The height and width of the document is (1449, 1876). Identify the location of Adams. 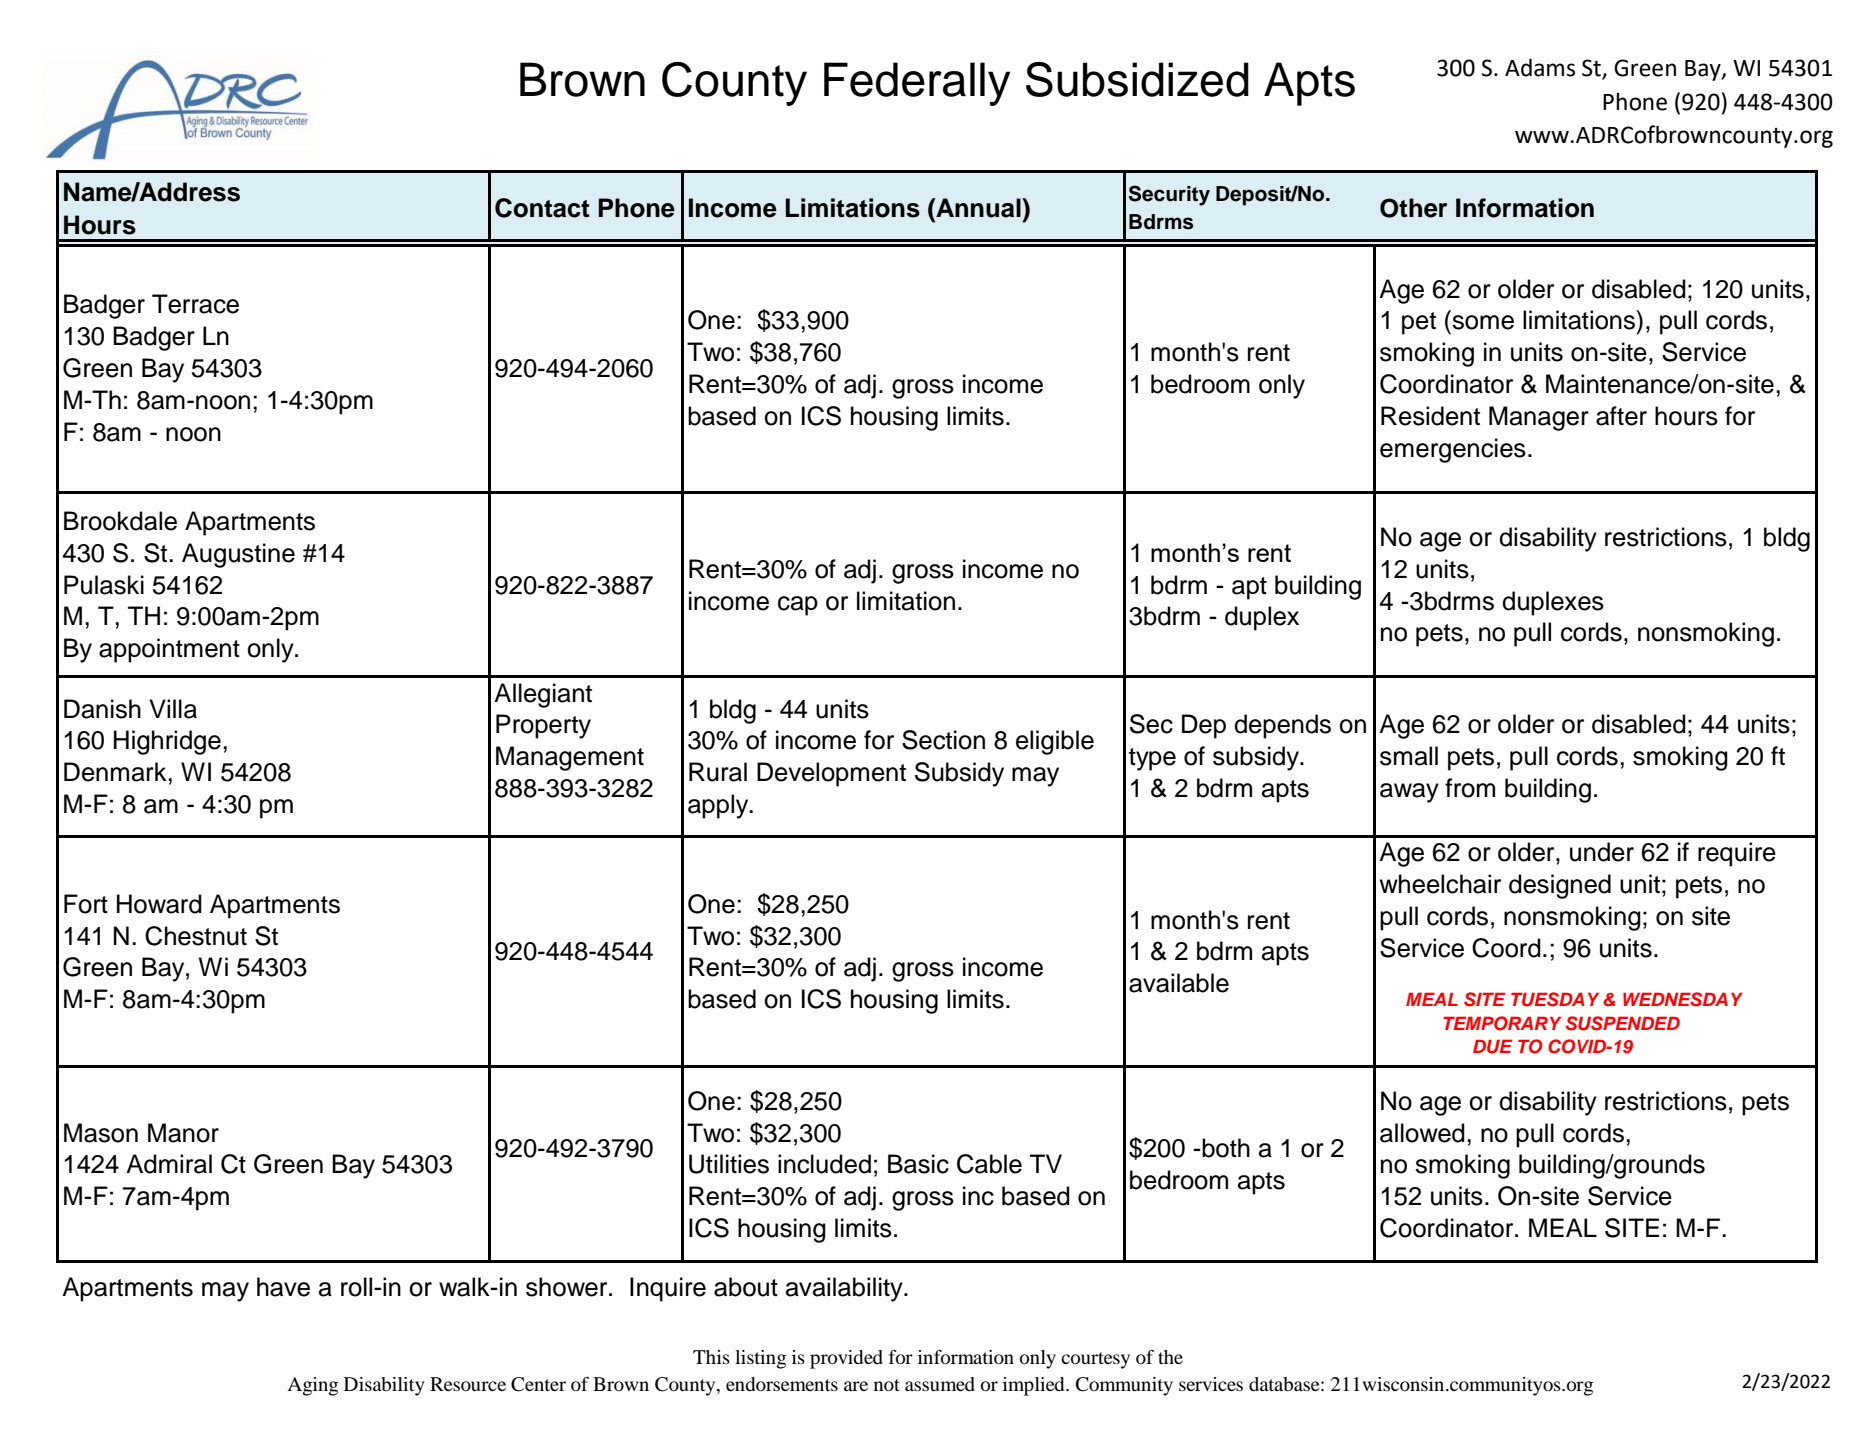
(1540, 68).
